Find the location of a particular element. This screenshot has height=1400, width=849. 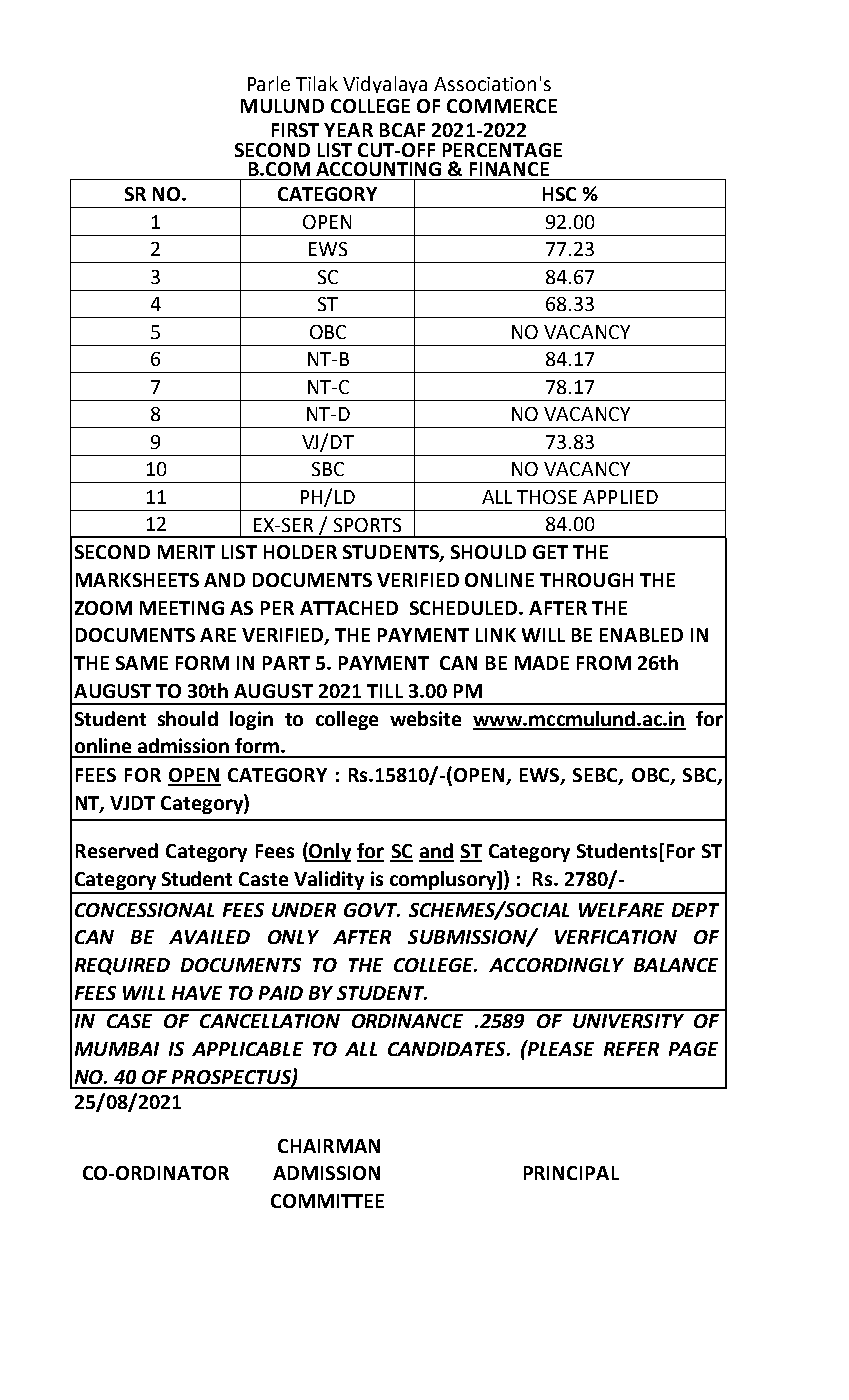

WELFARE is located at coordinates (621, 910).
